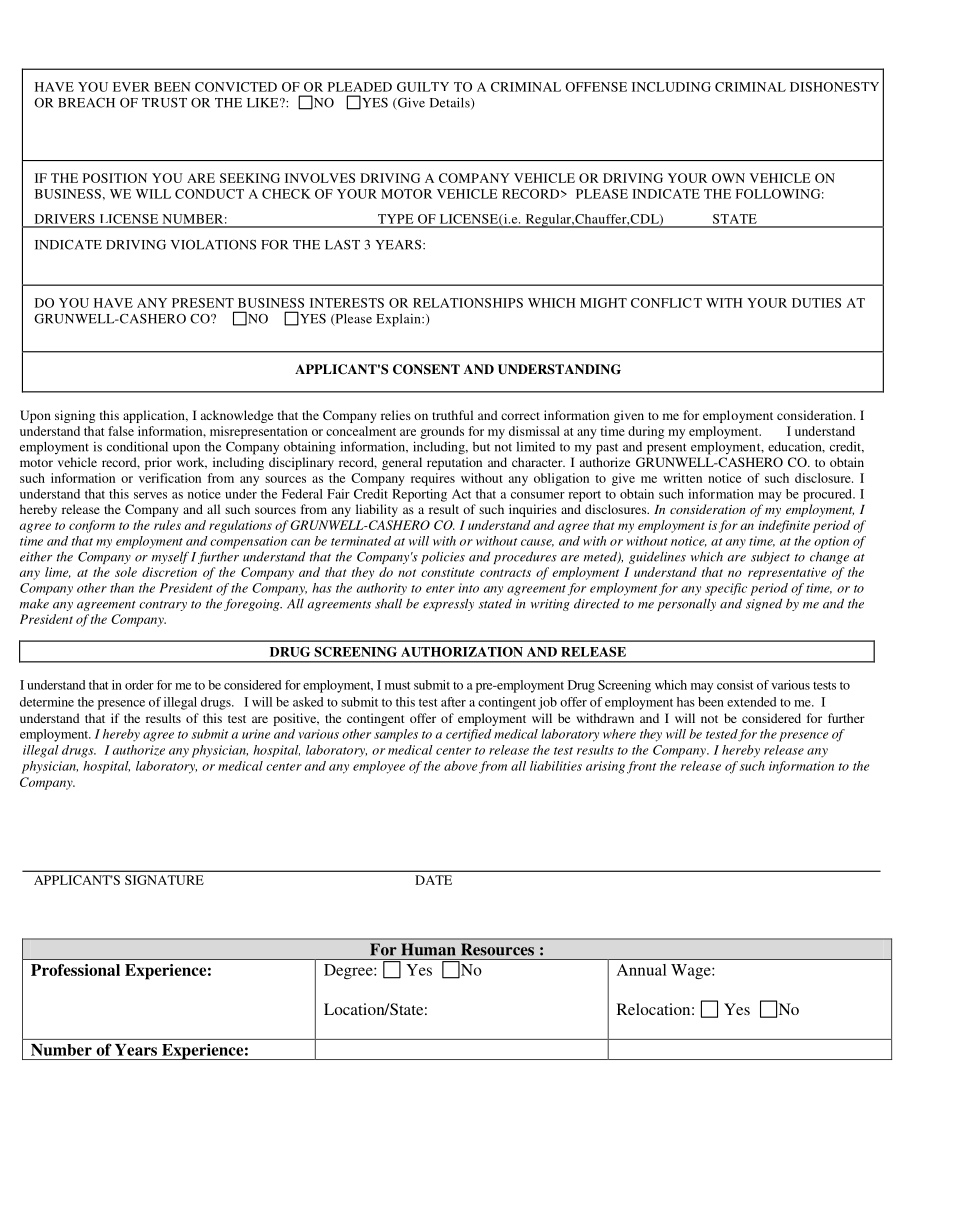  I want to click on DISHONESTY, so click(834, 87).
